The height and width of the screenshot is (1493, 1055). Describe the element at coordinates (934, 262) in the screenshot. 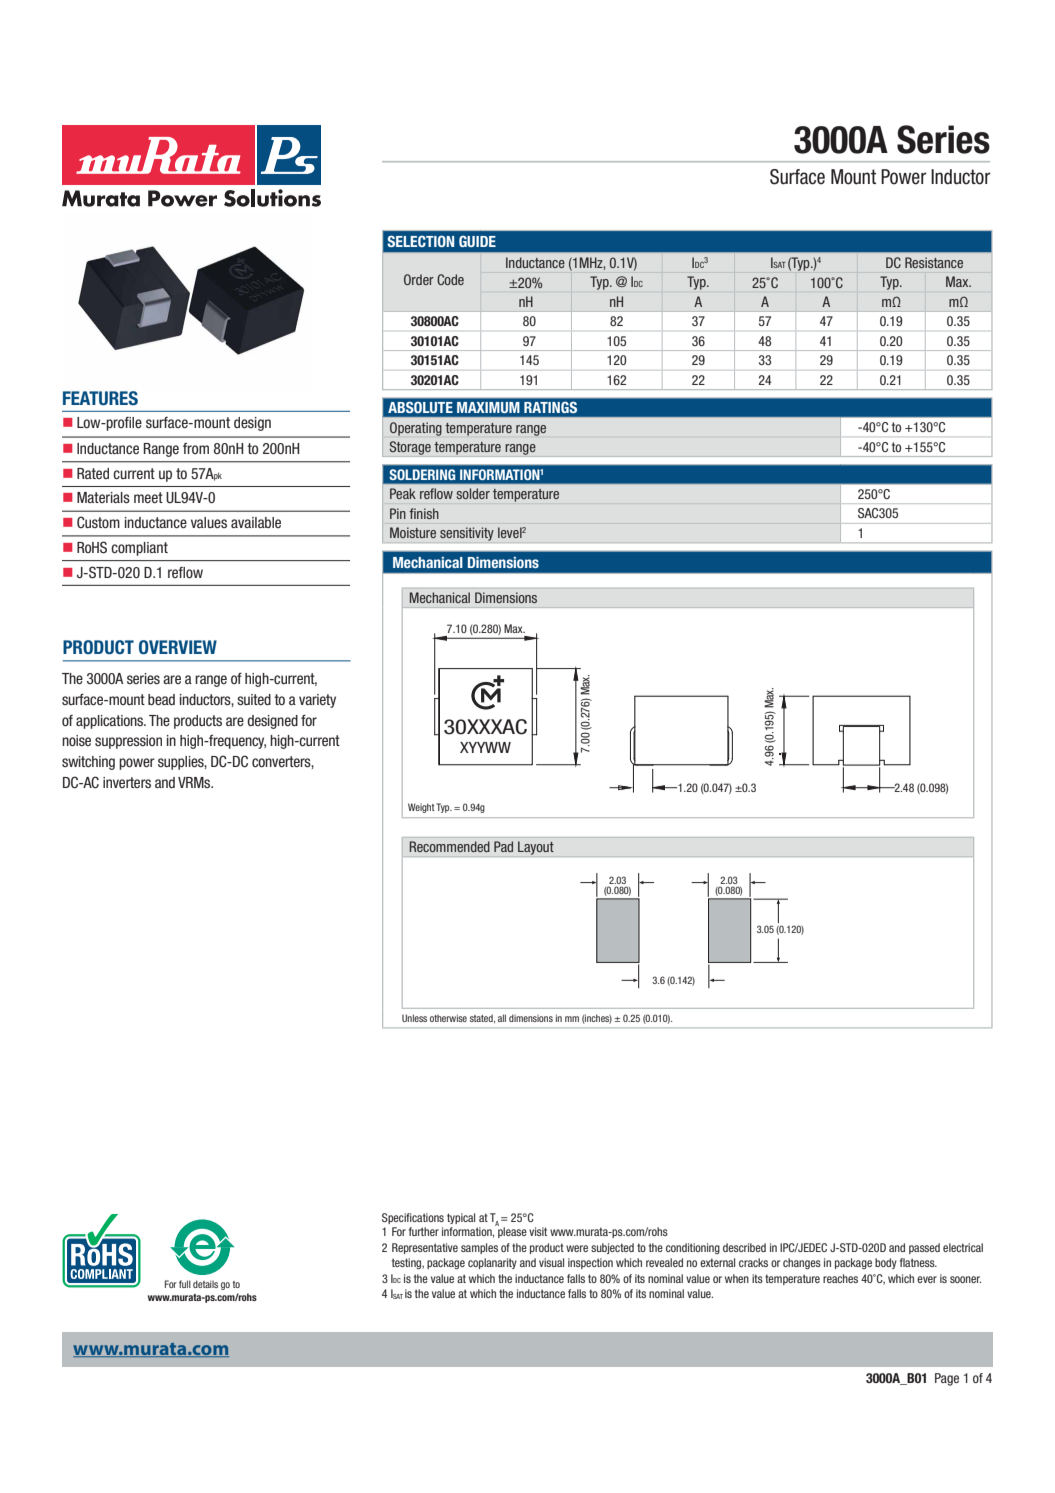

I see `Resistance` at that location.
